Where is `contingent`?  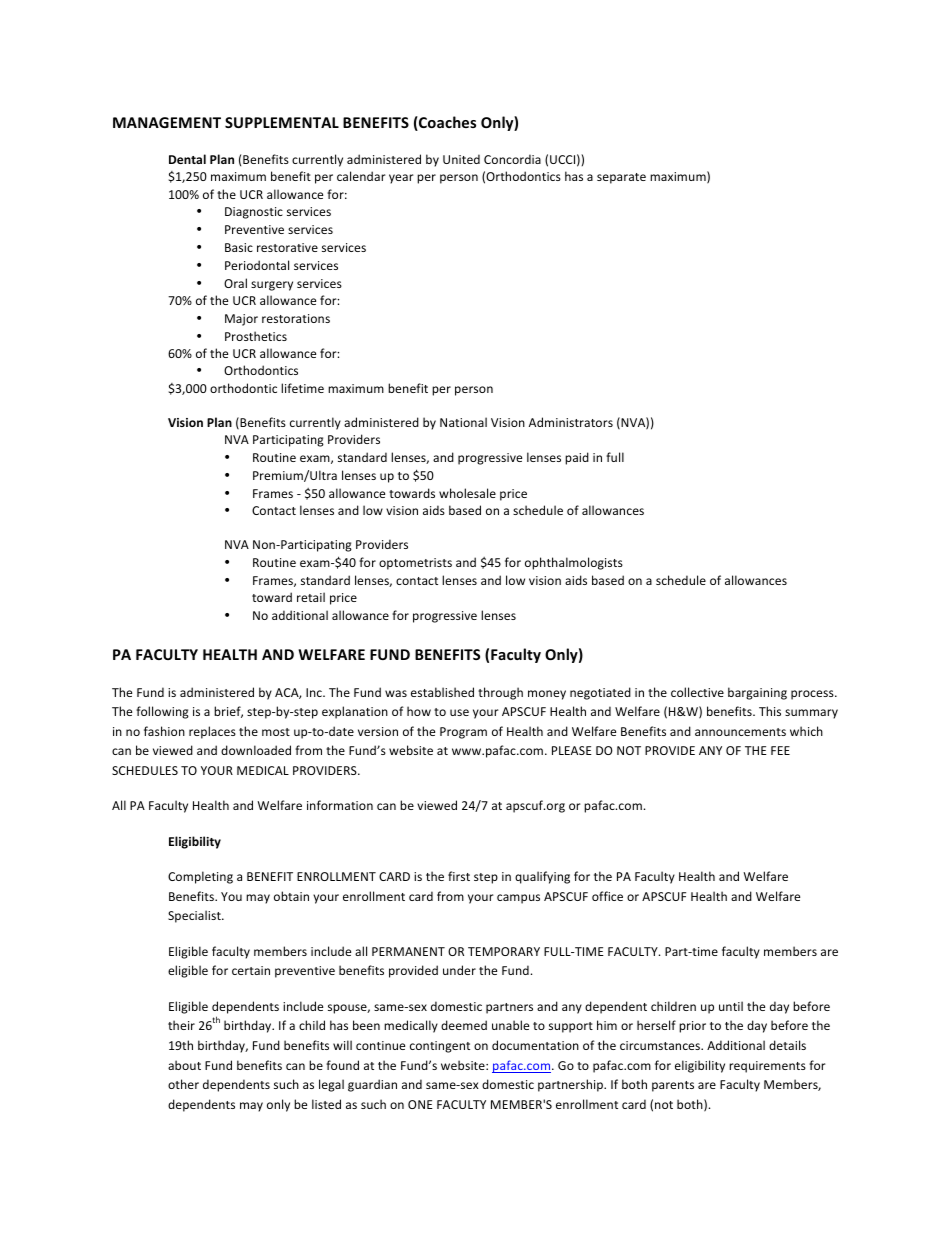
contingent is located at coordinates (440, 1047).
